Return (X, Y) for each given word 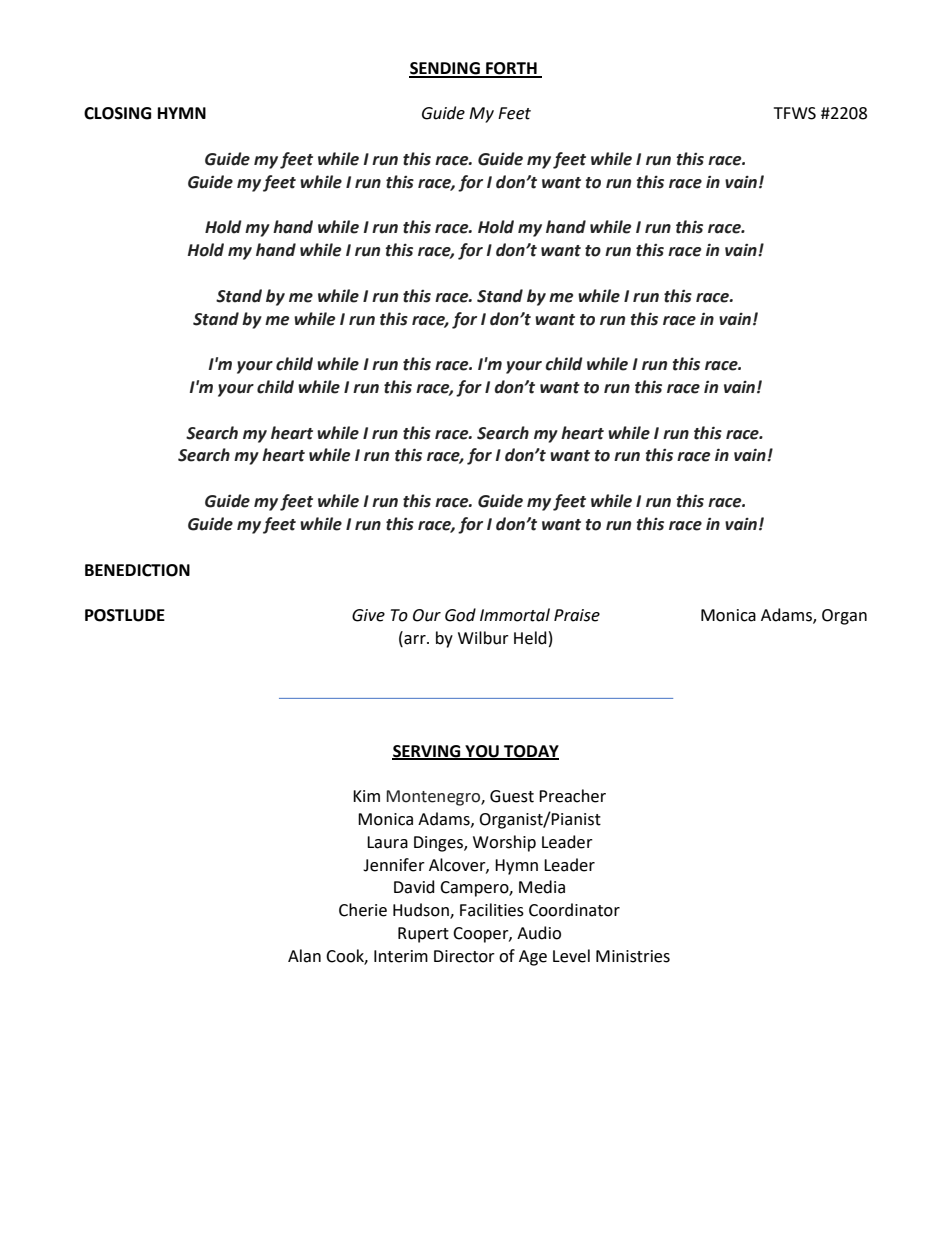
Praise (577, 615)
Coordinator (574, 910)
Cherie (363, 910)
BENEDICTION (137, 570)
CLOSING (117, 113)
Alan (304, 956)
